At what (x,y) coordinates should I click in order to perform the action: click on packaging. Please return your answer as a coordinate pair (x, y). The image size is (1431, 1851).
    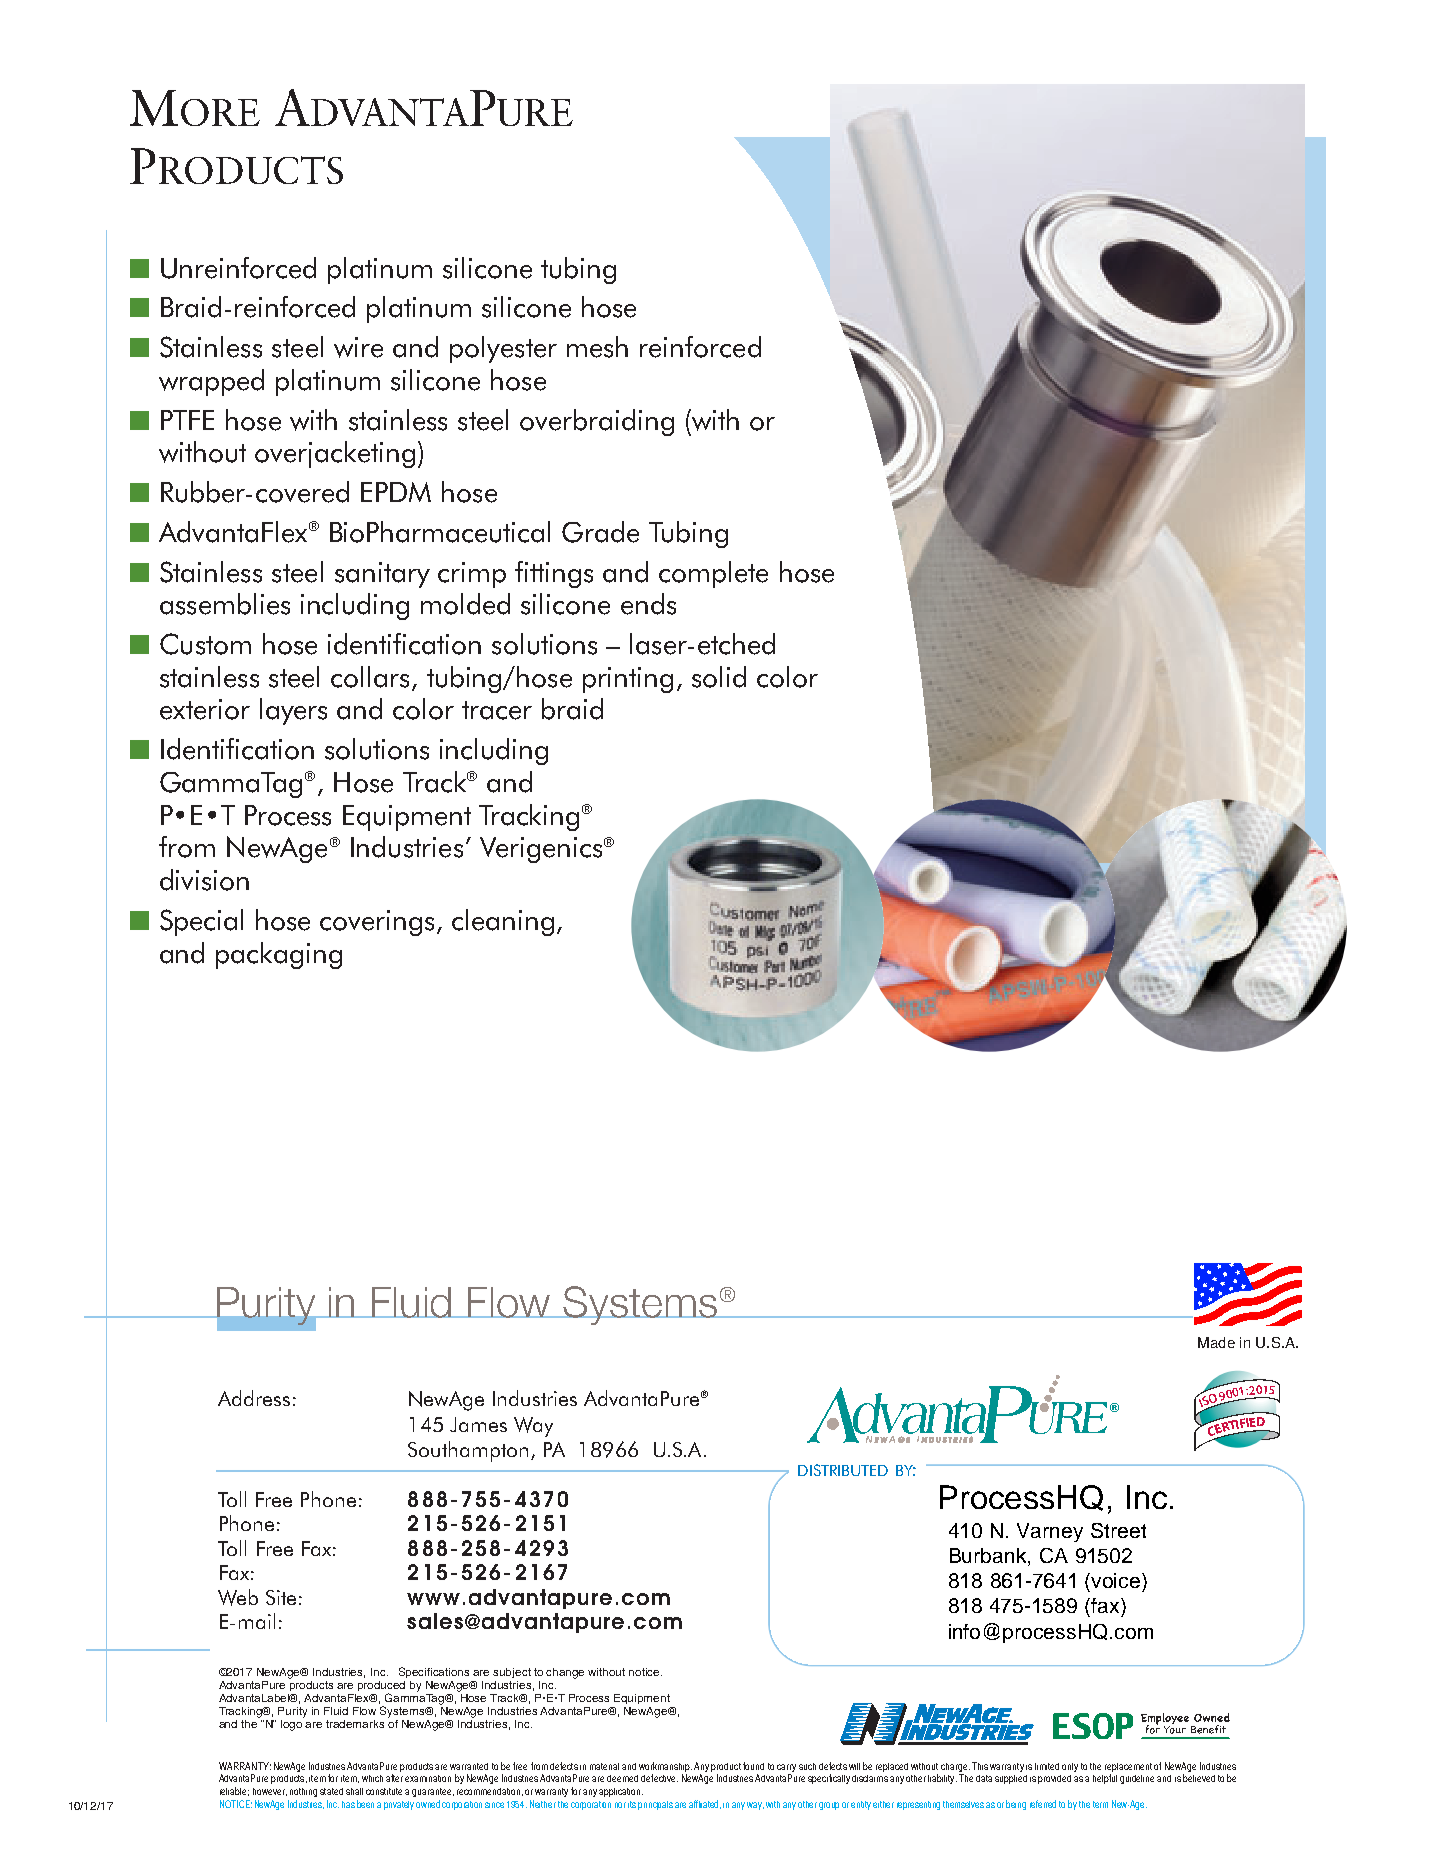
    Looking at the image, I should click on (279, 955).
